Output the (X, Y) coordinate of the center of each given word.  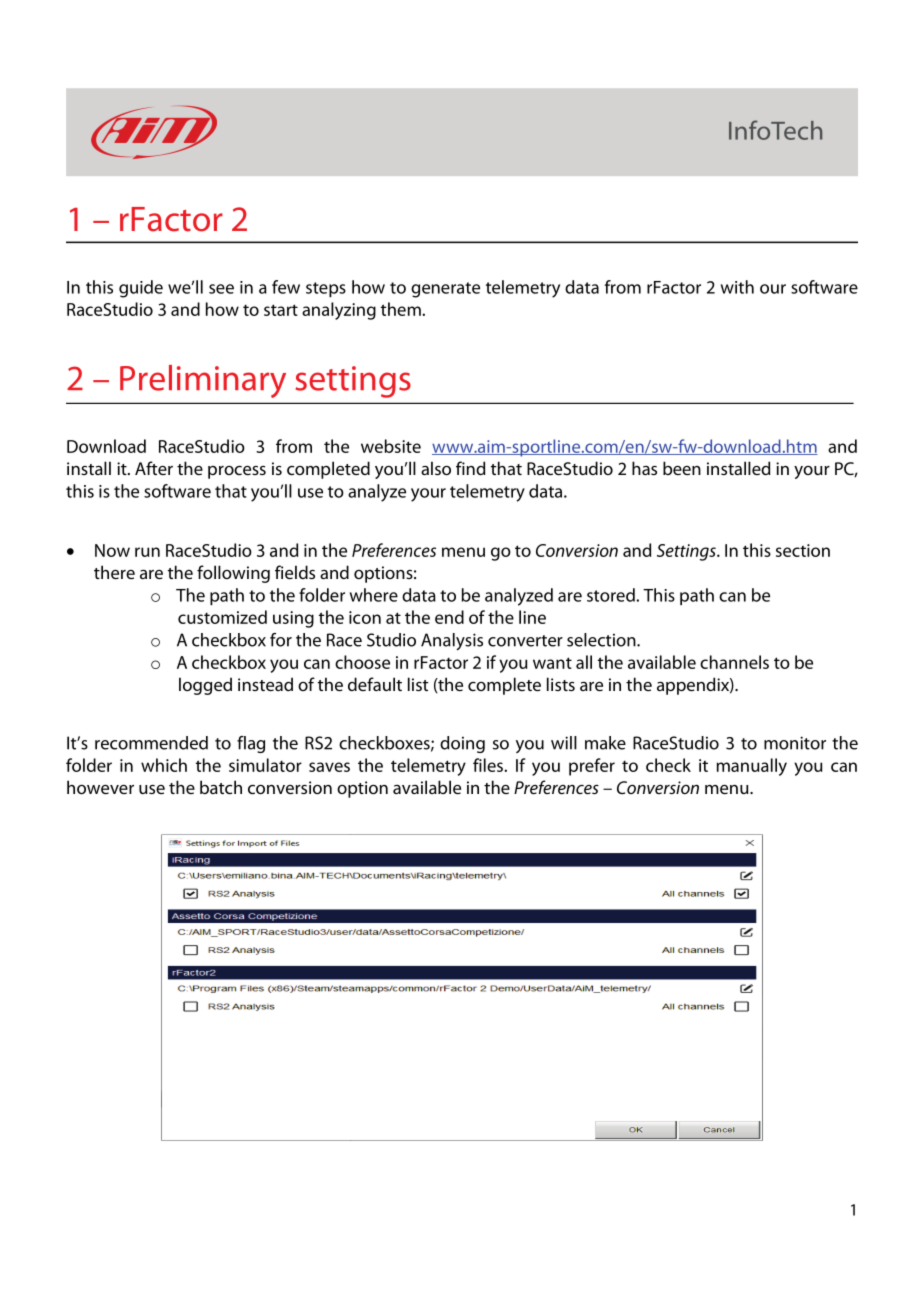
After (154, 468)
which (164, 765)
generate (445, 290)
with (737, 287)
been (682, 468)
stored (612, 595)
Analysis (452, 641)
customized (222, 617)
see (221, 289)
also (436, 468)
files (489, 765)
